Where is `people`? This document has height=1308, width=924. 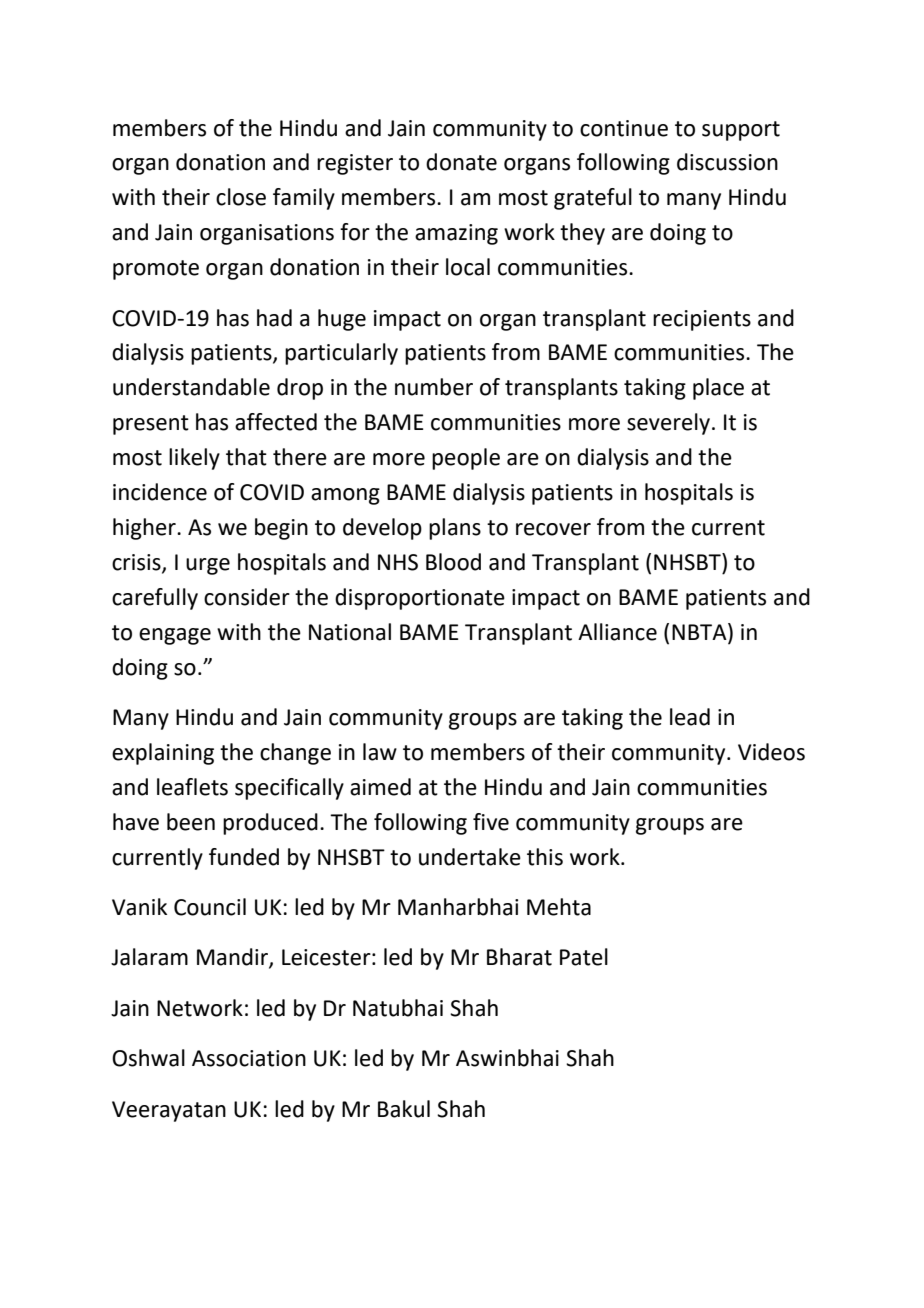
people is located at coordinates (466, 459).
